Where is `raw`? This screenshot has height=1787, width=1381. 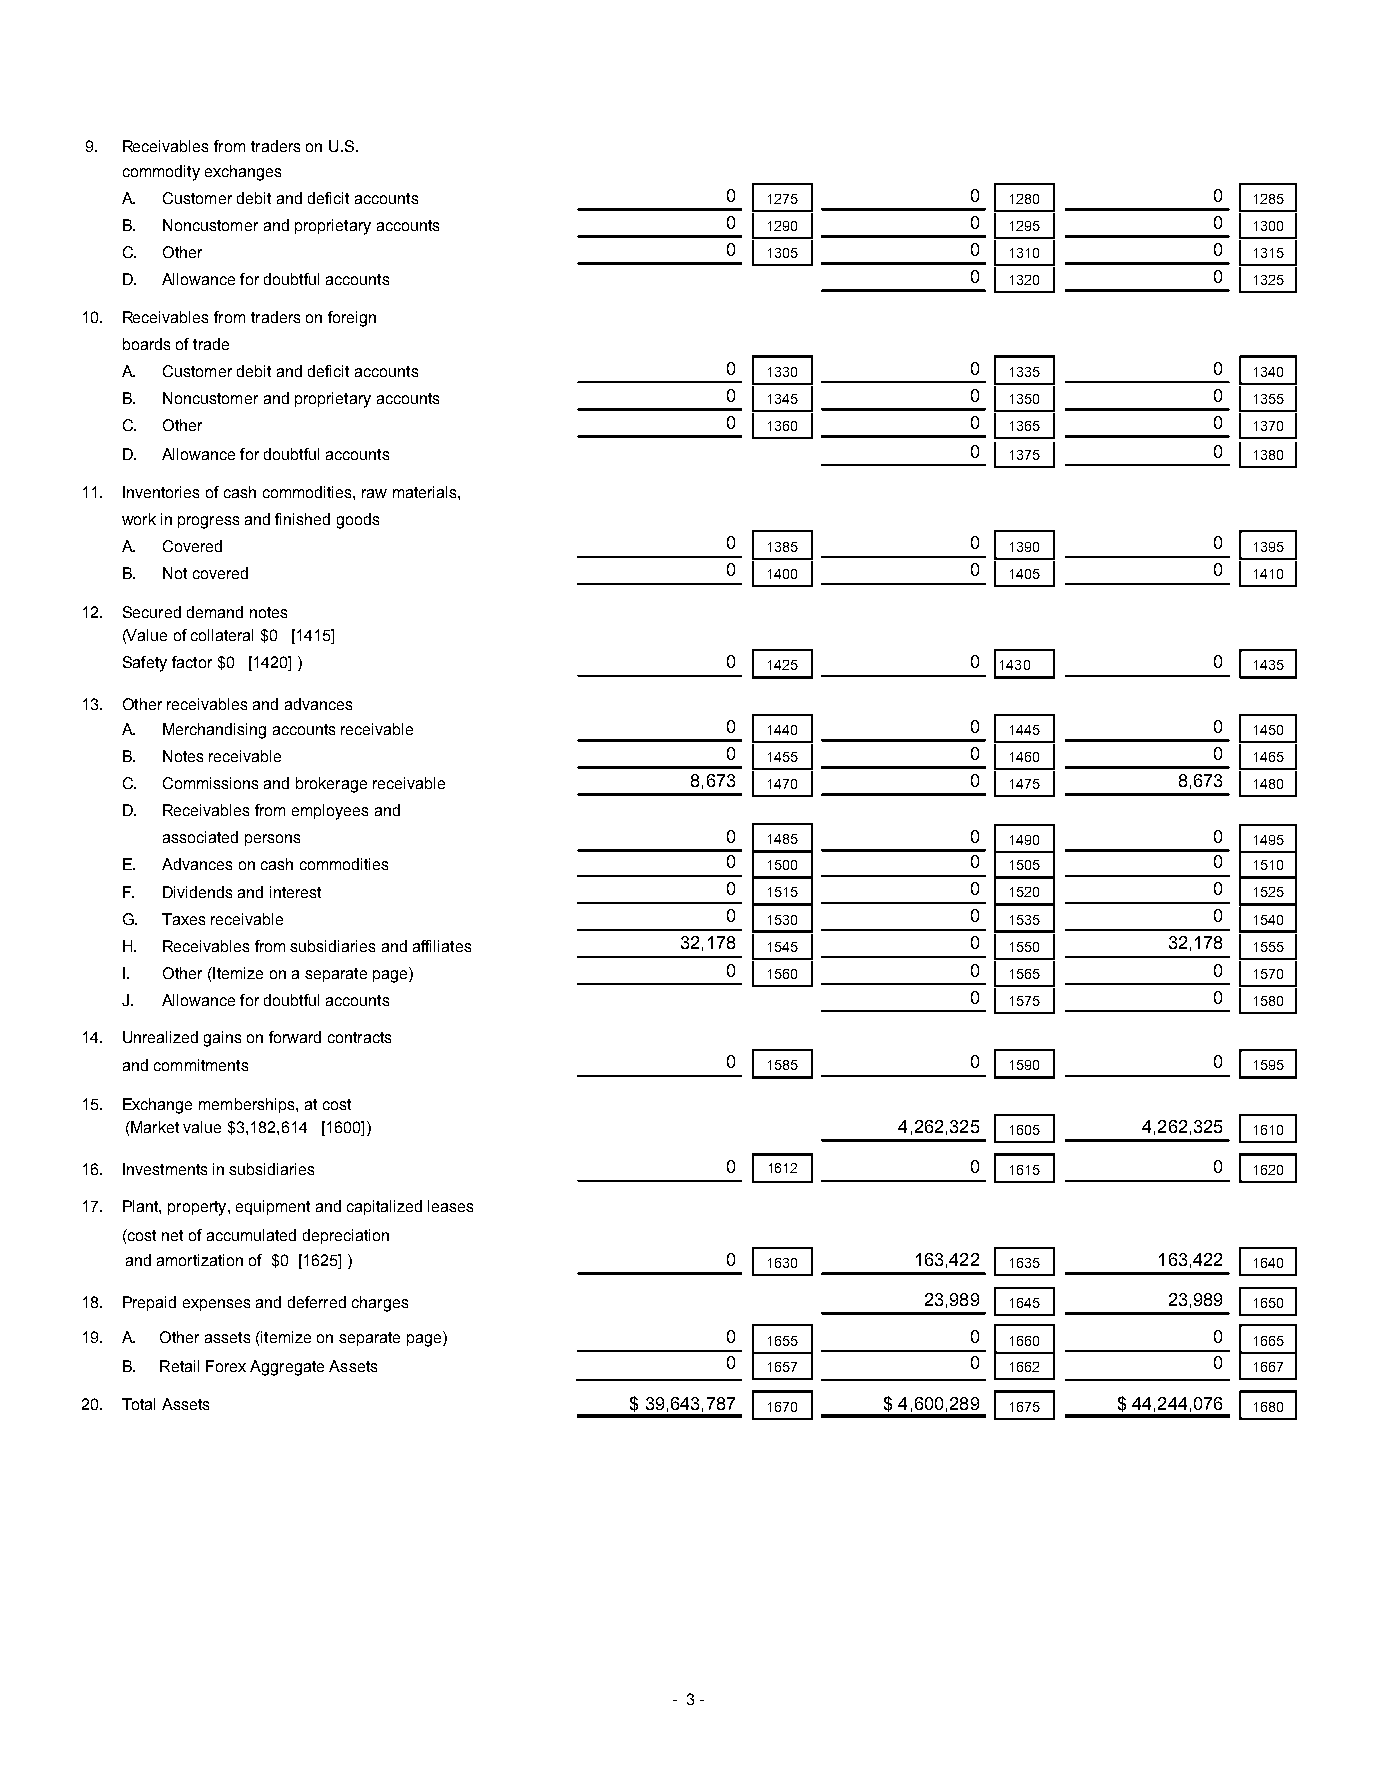
raw is located at coordinates (374, 493).
